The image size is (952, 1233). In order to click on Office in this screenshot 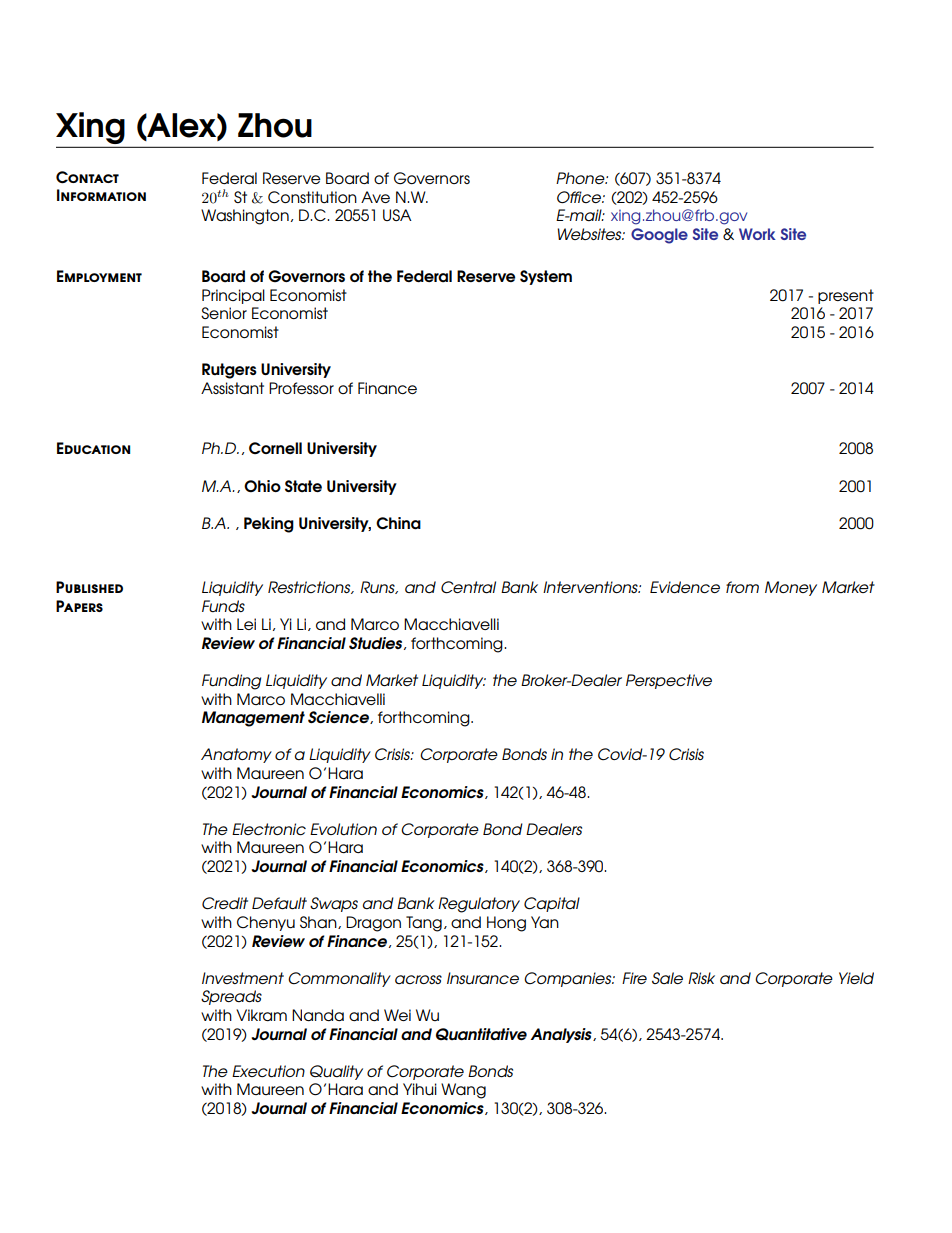, I will do `click(580, 197)`.
